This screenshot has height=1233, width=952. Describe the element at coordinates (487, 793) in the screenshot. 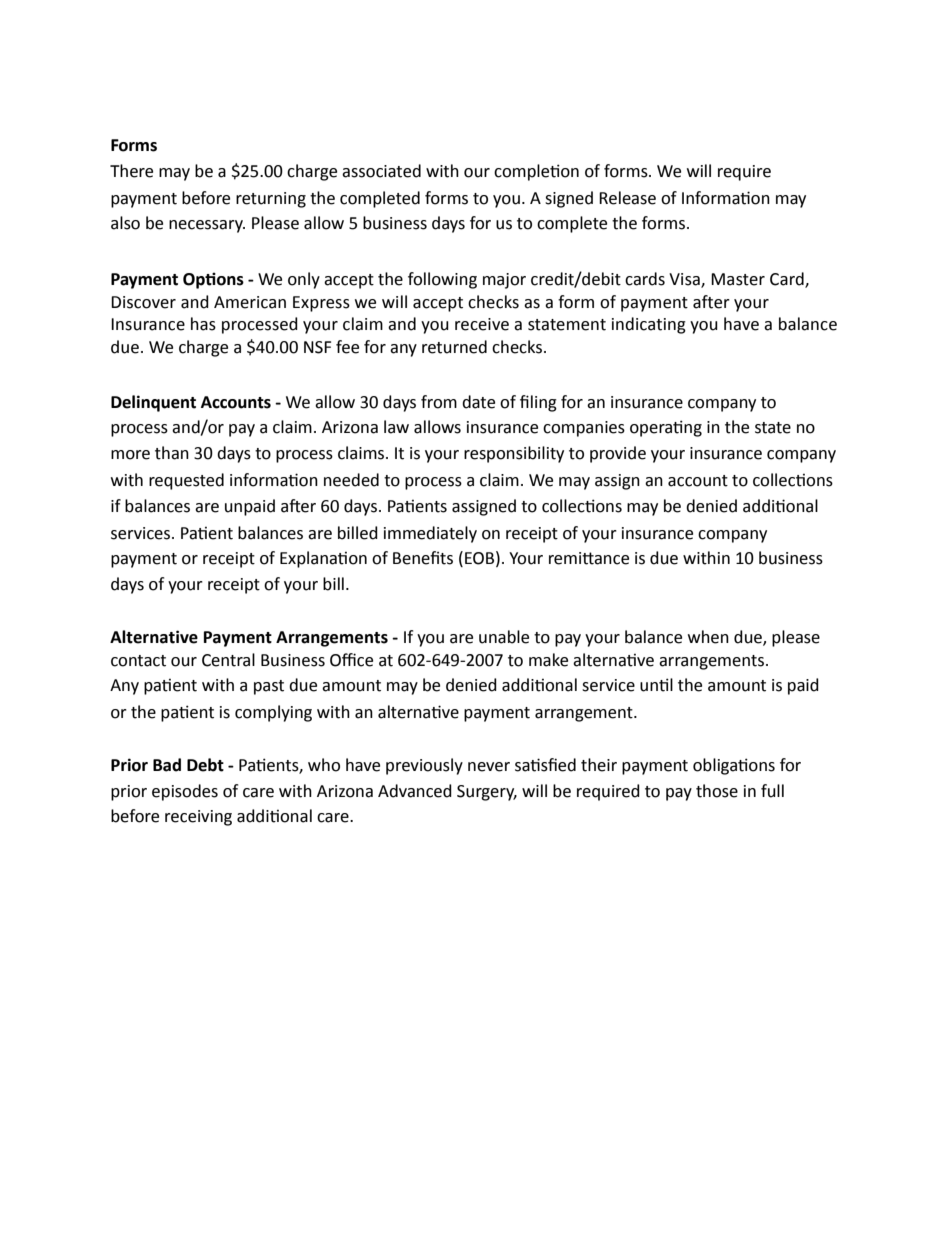

I see `Surgery` at that location.
